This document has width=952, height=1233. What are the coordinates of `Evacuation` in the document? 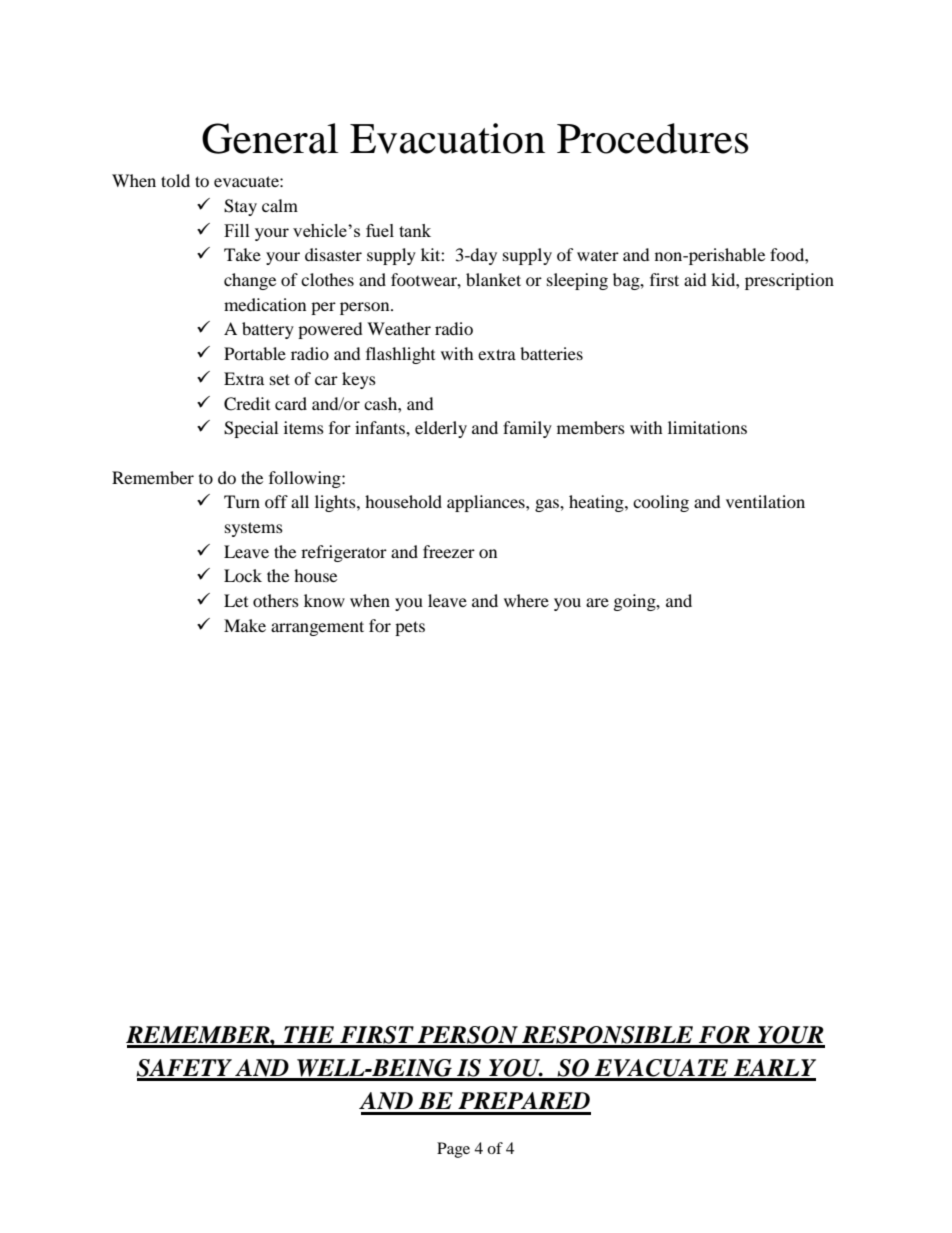 It's located at (447, 138).
